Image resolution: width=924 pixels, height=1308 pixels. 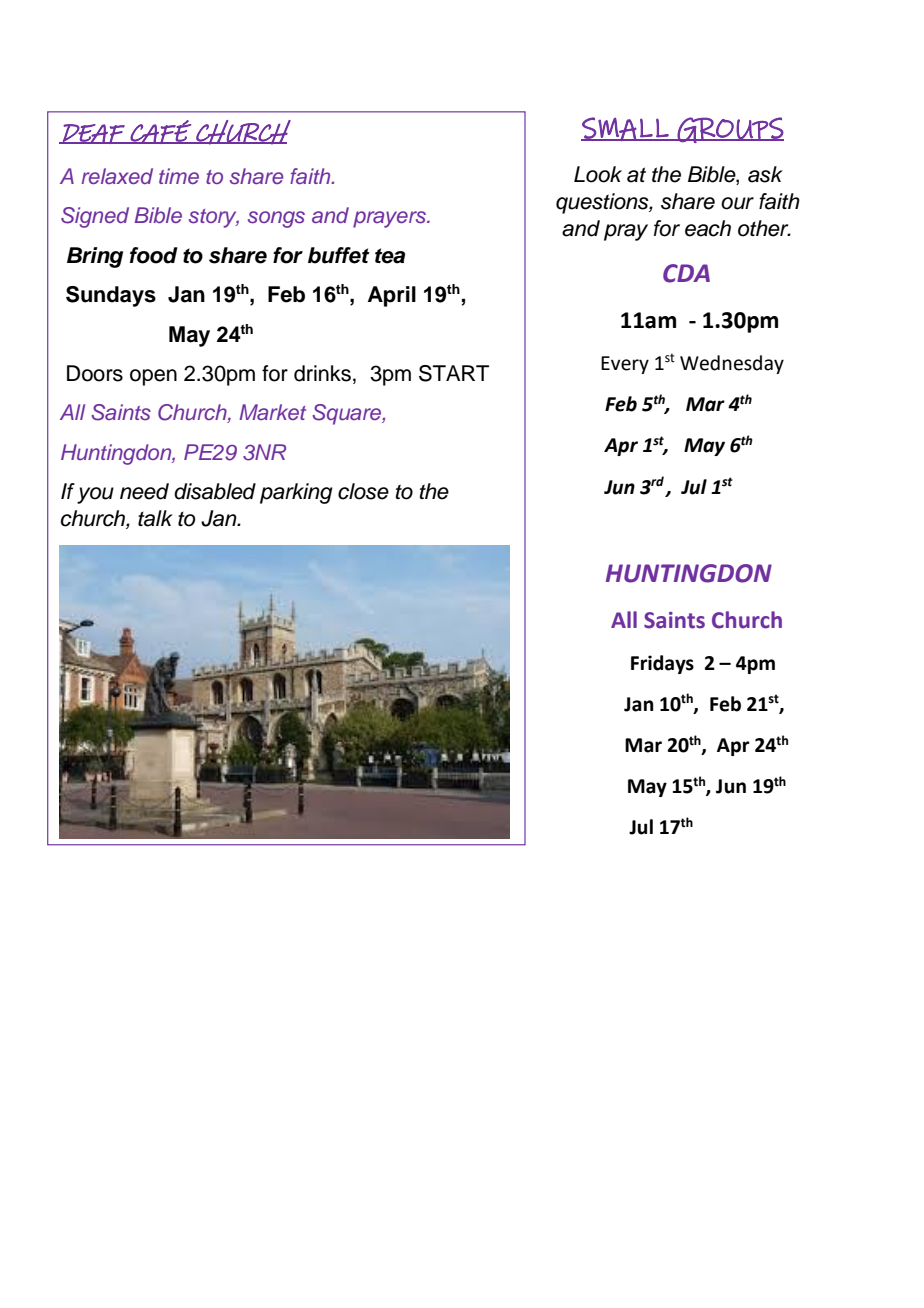 What do you see at coordinates (153, 377) in the page?
I see `open` at bounding box center [153, 377].
